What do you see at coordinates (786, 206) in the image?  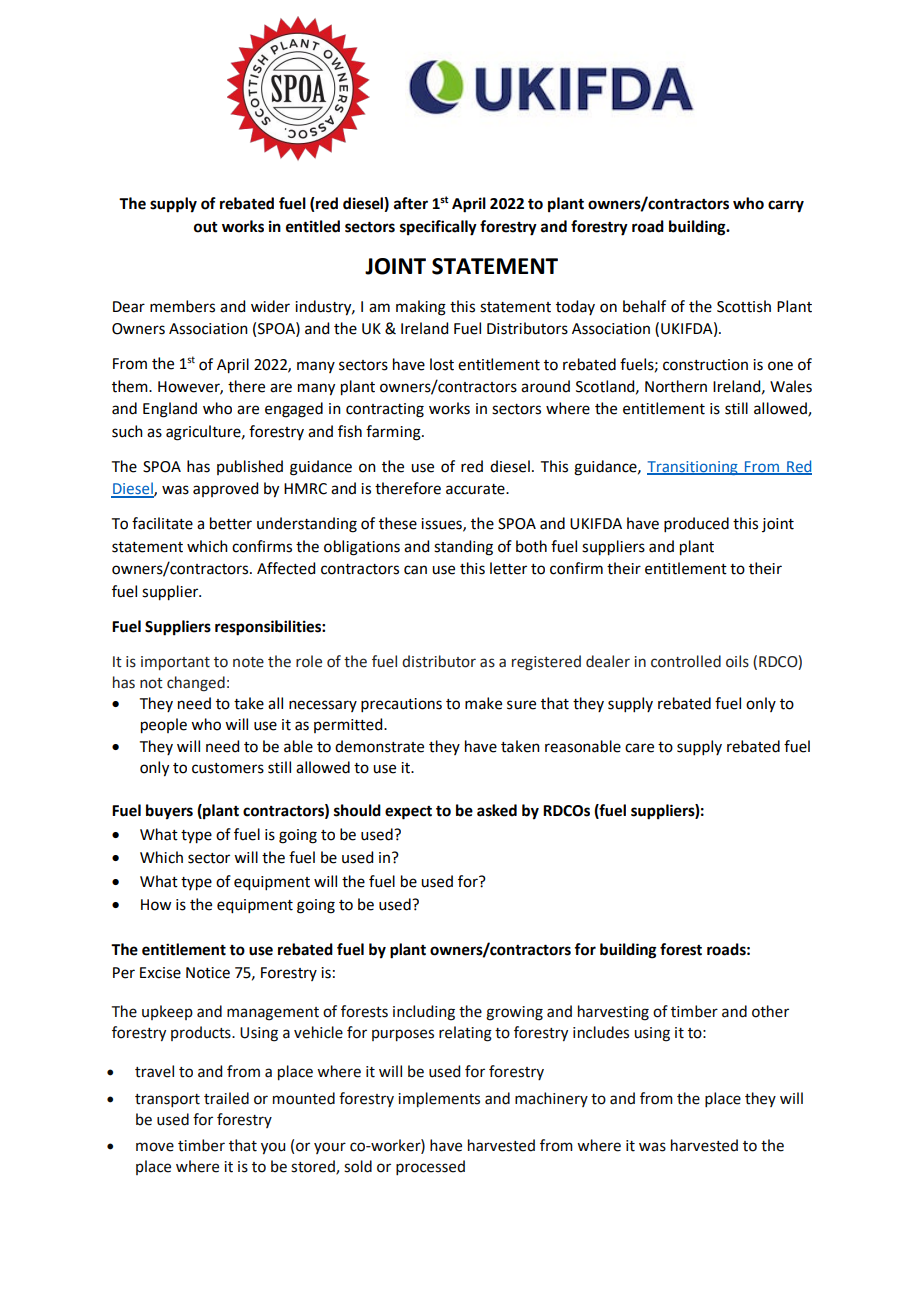 I see `carry` at bounding box center [786, 206].
